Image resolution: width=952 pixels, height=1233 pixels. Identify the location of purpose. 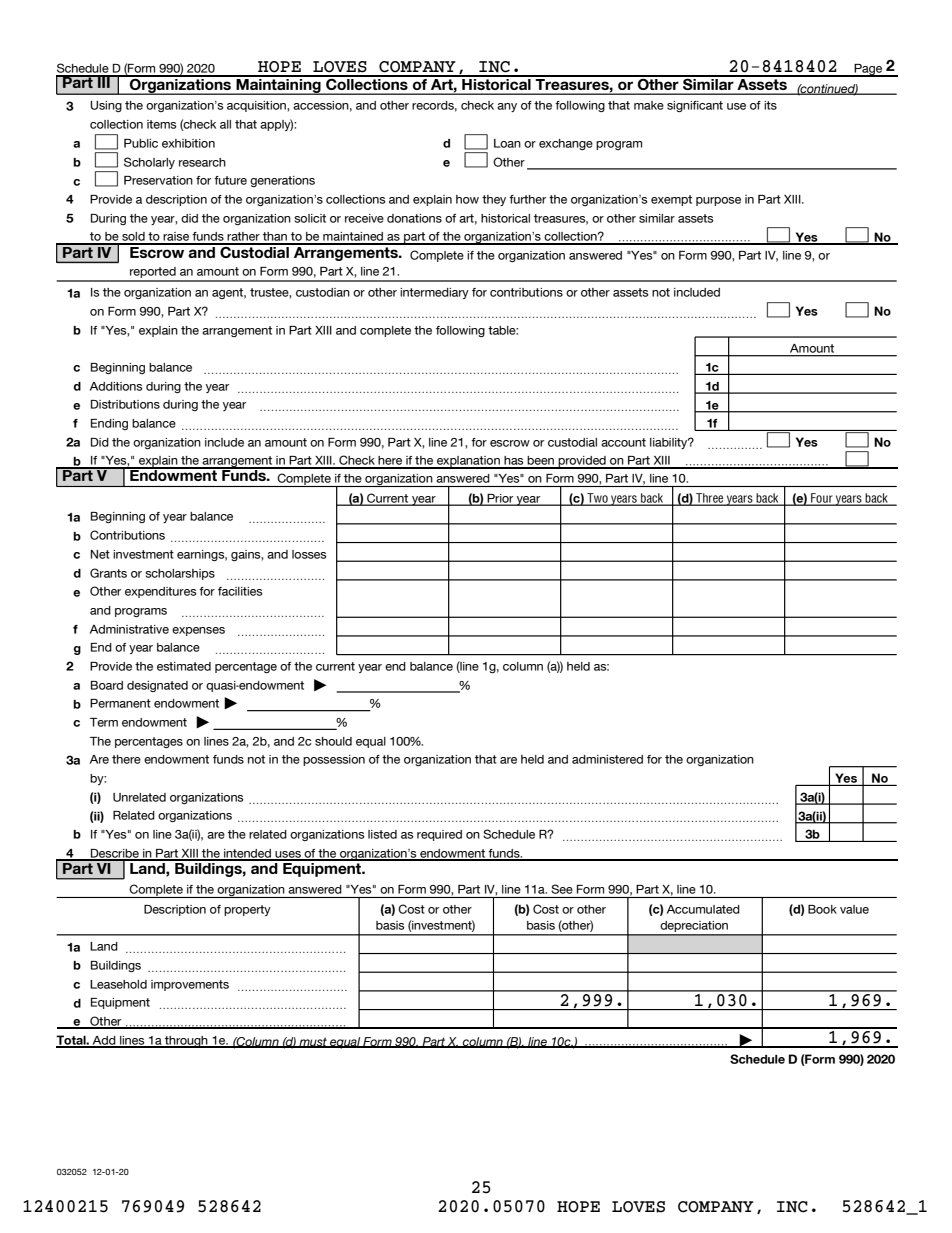
(718, 201).
